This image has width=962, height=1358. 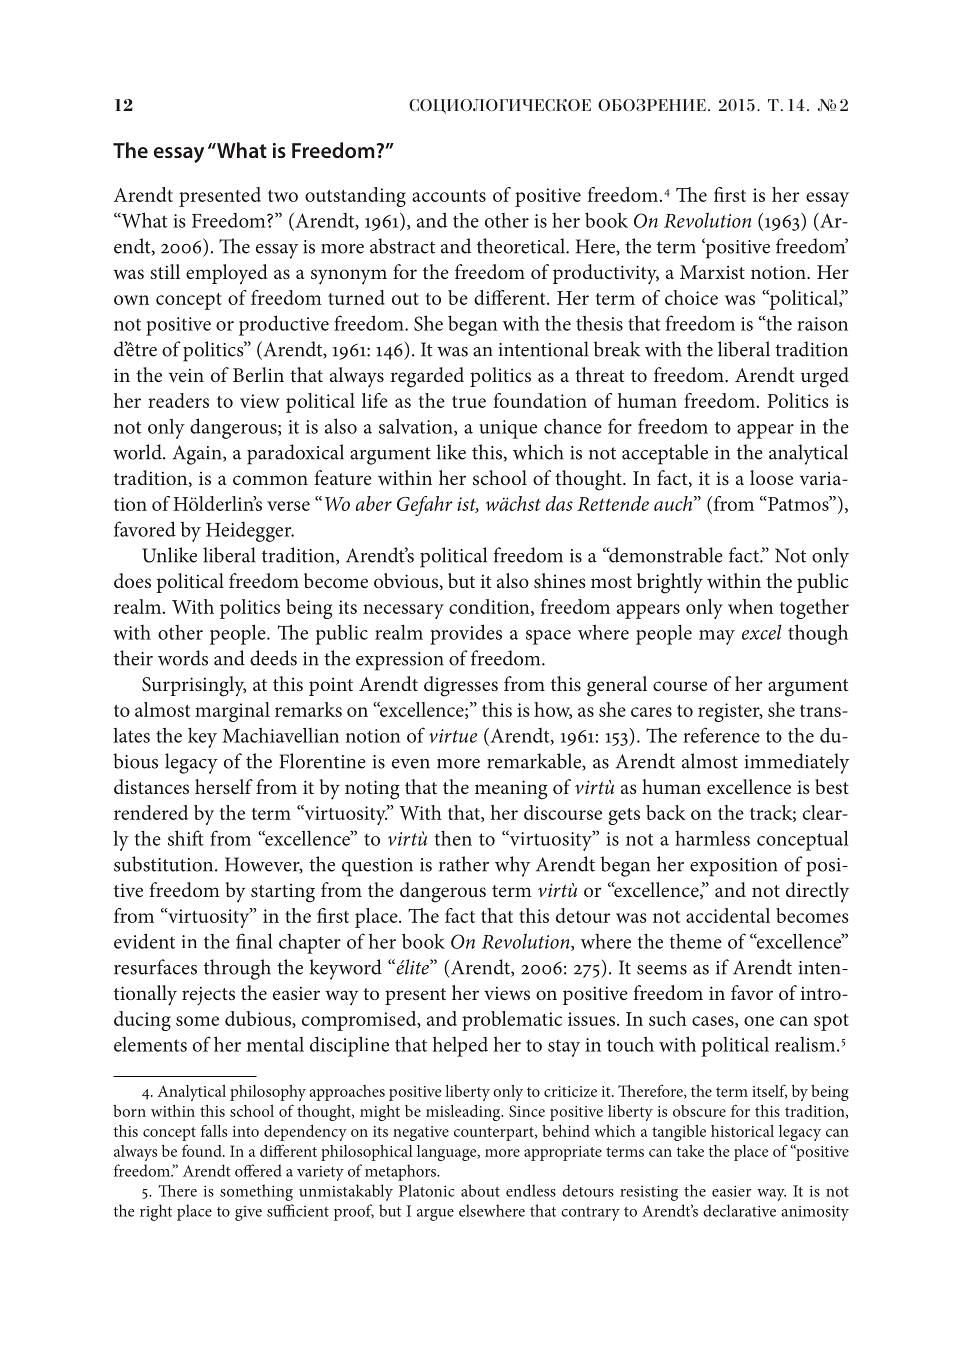 What do you see at coordinates (183, 658) in the image?
I see `words` at bounding box center [183, 658].
